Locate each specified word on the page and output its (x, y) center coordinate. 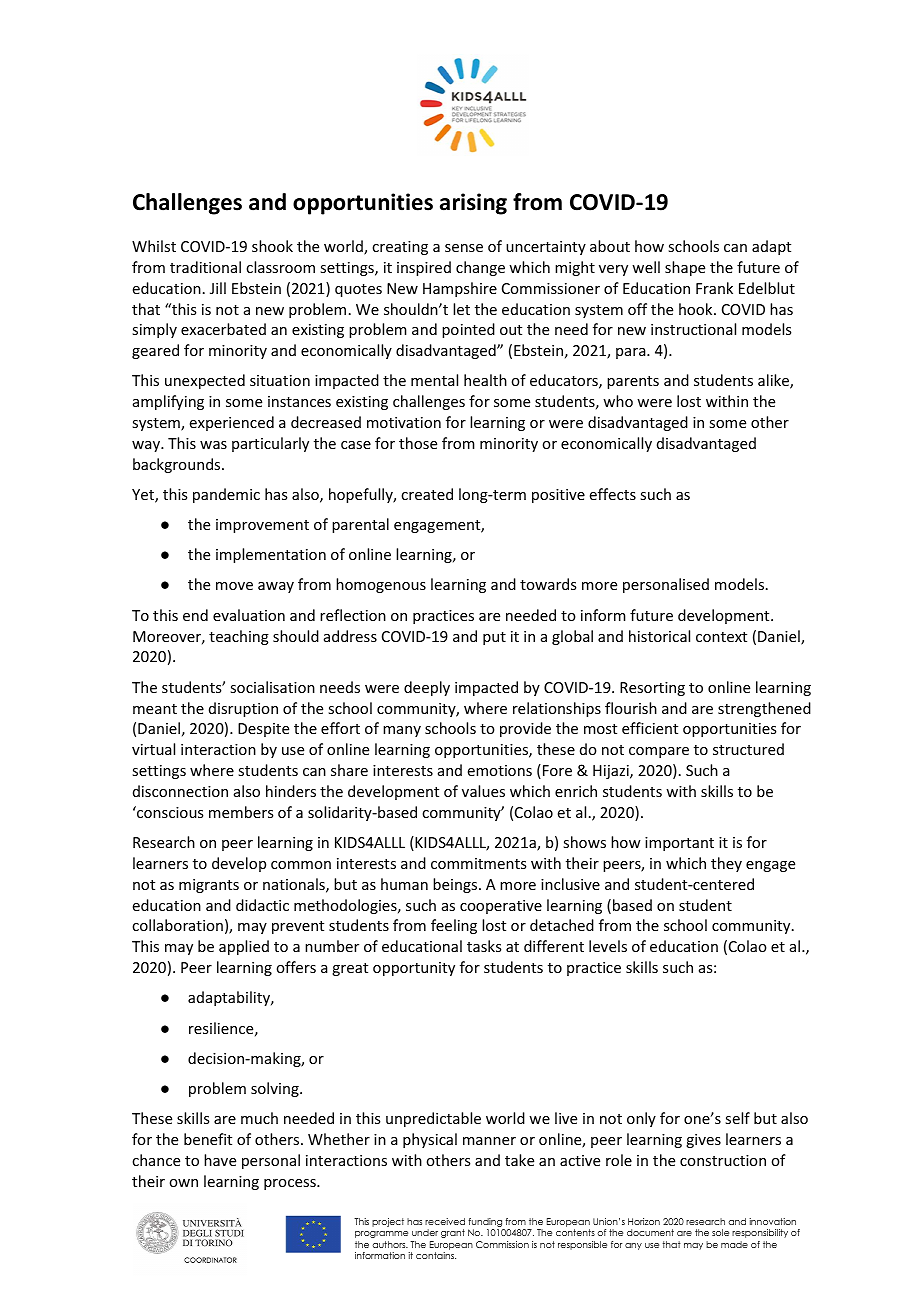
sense (464, 248)
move (234, 586)
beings (456, 885)
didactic (262, 905)
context (721, 637)
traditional (205, 267)
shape (685, 268)
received (445, 1221)
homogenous (381, 585)
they (726, 864)
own (183, 1183)
